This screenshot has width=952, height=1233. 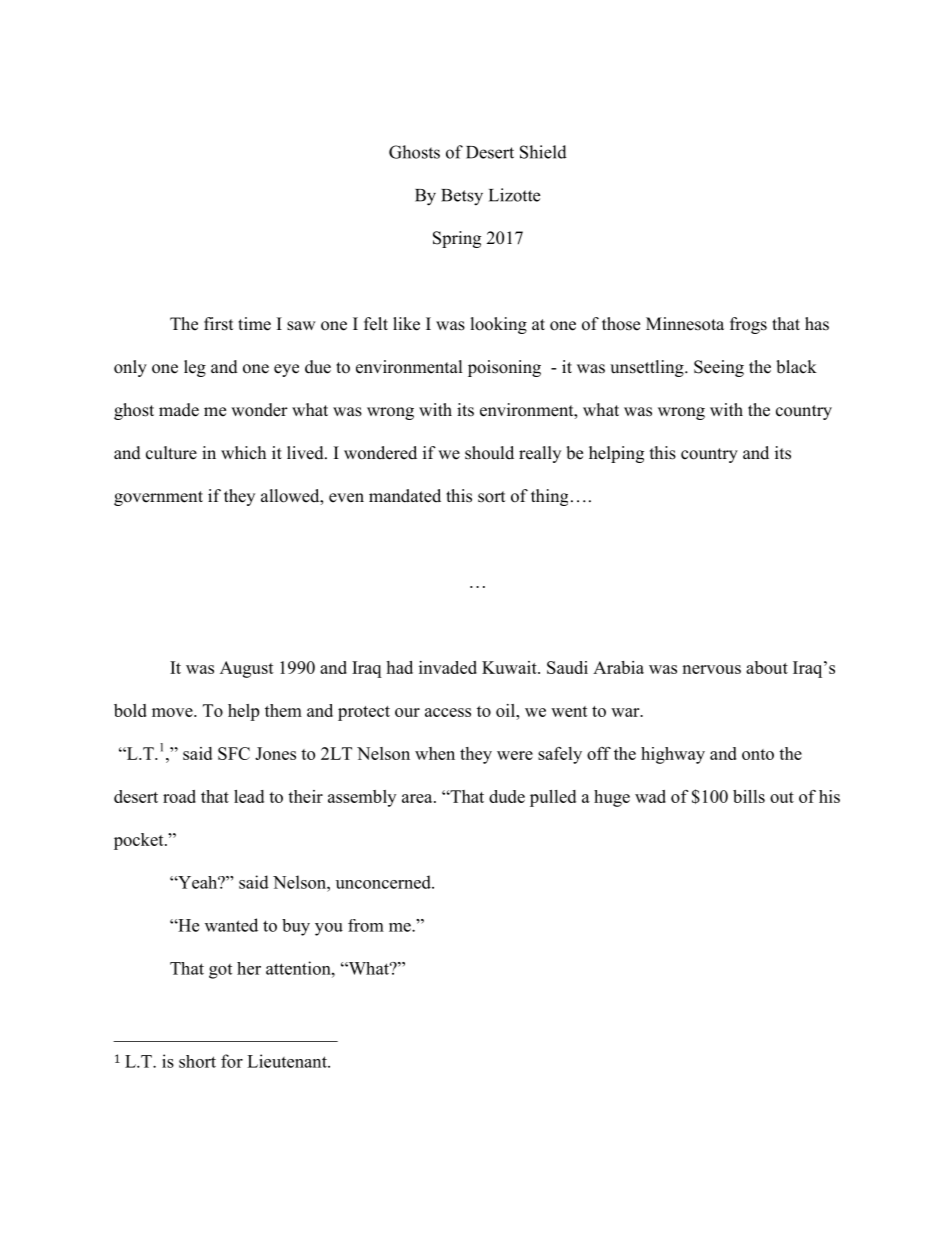 I want to click on Betsy, so click(x=462, y=197).
